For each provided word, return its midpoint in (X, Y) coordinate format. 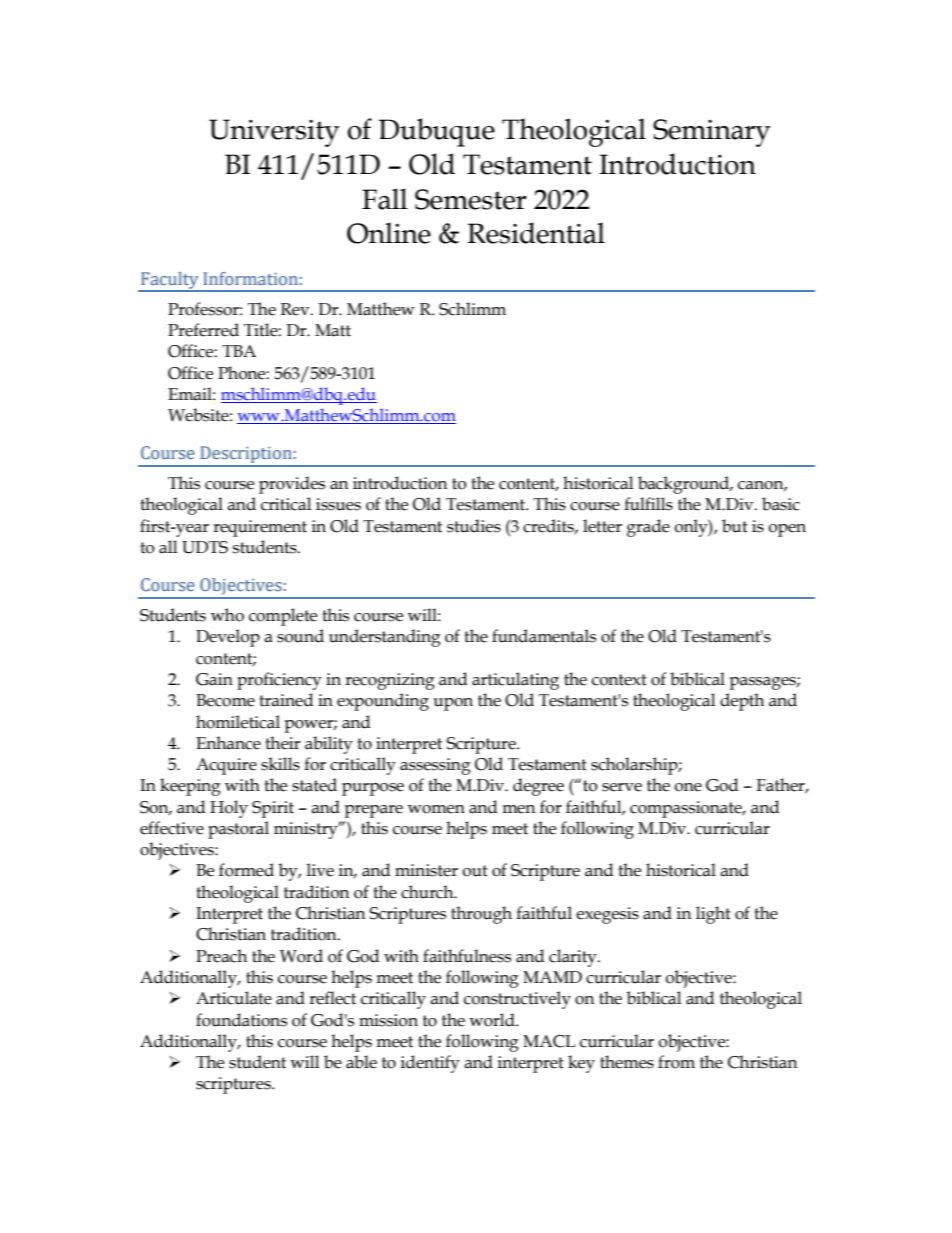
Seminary (712, 133)
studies (474, 526)
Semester (471, 199)
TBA (239, 351)
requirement (260, 528)
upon (453, 704)
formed (246, 870)
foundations (241, 1020)
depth (742, 702)
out (475, 871)
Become (225, 700)
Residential (536, 233)
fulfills (648, 504)
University (274, 133)
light (713, 915)
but (735, 526)
